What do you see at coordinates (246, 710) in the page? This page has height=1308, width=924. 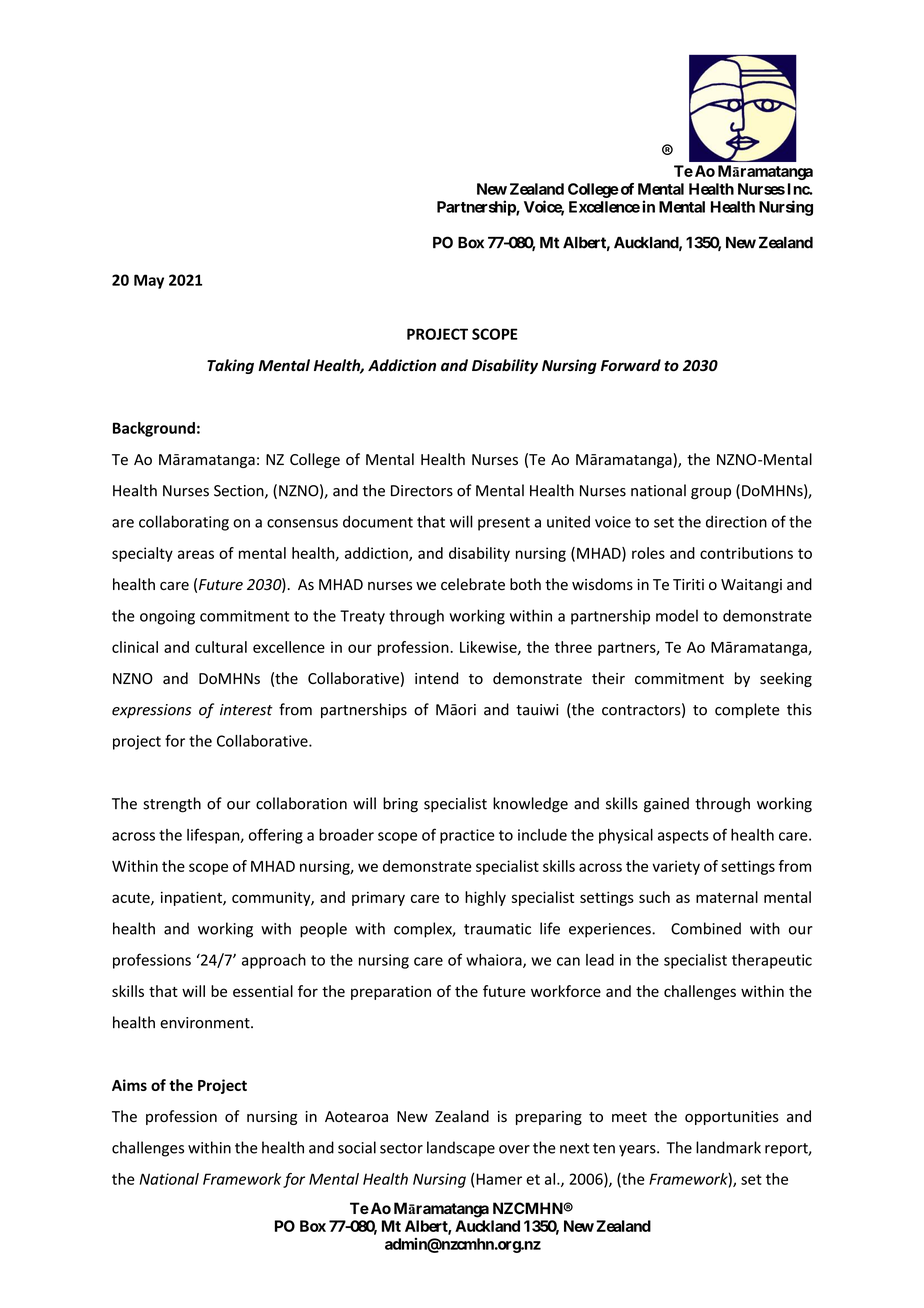 I see `interest` at bounding box center [246, 710].
